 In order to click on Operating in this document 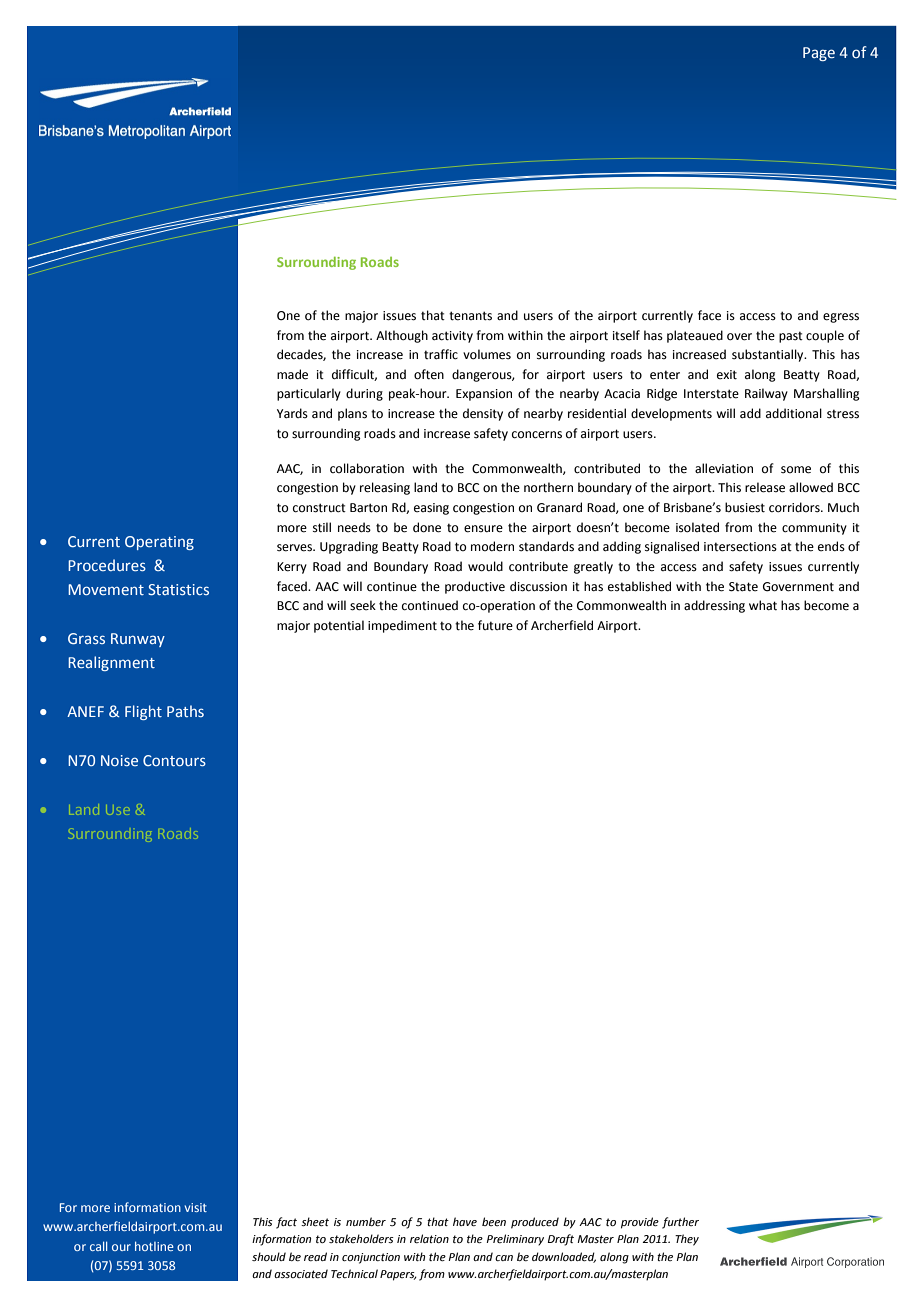, I will do `click(159, 543)`.
